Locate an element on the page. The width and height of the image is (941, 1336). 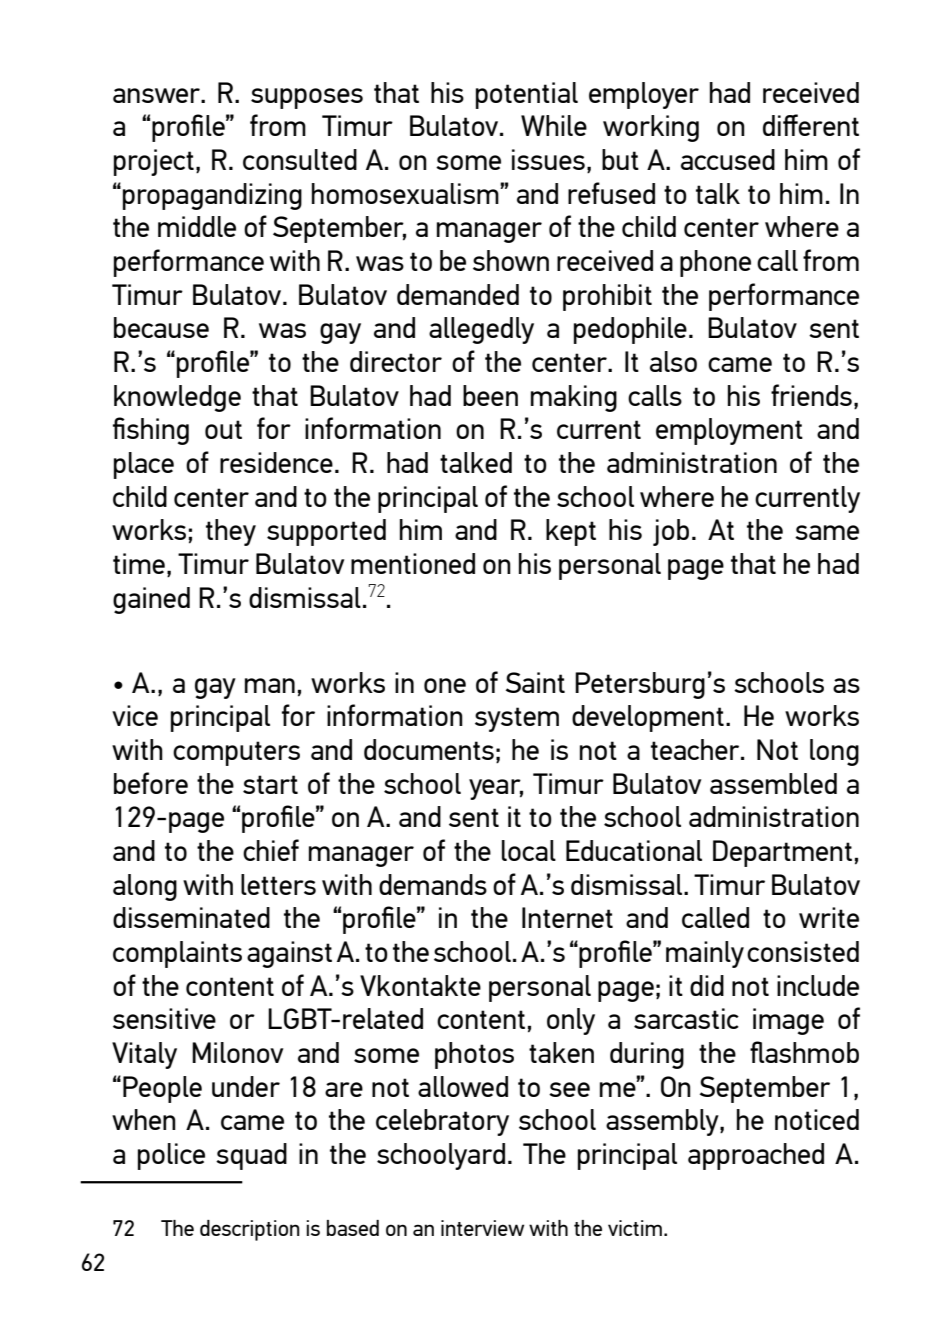
Saint is located at coordinates (535, 682).
